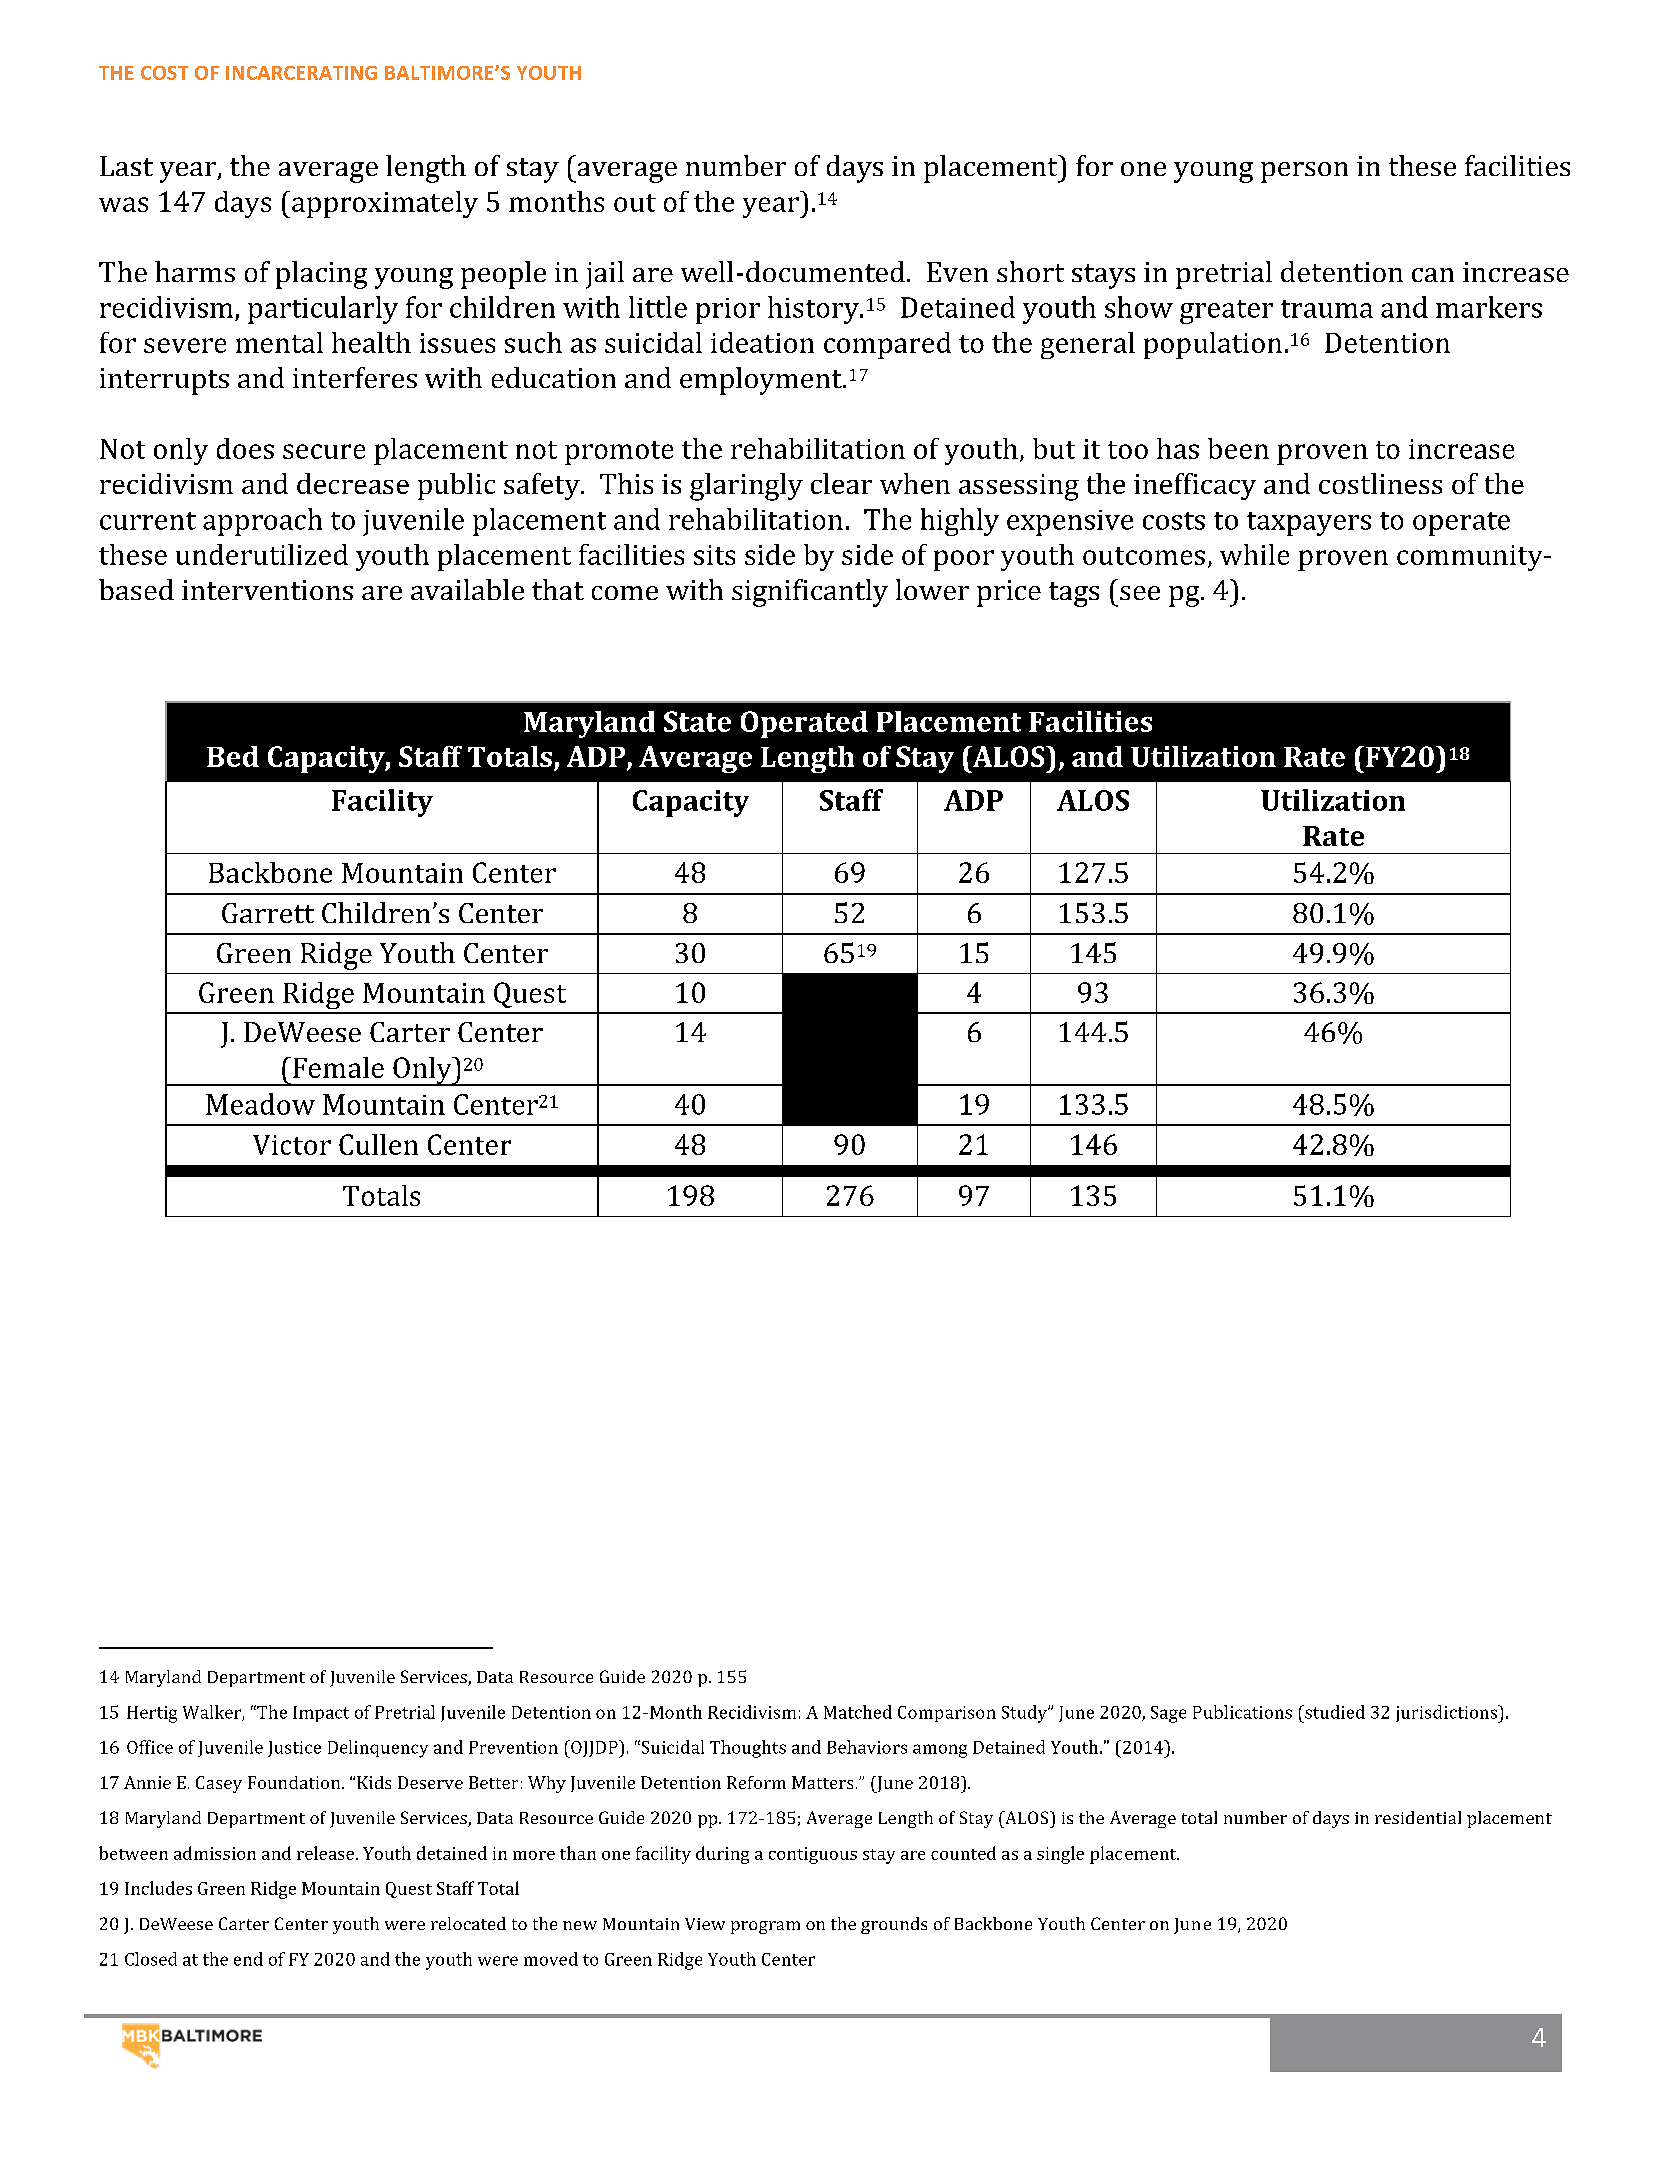  What do you see at coordinates (858, 1712) in the screenshot?
I see `Matched` at bounding box center [858, 1712].
